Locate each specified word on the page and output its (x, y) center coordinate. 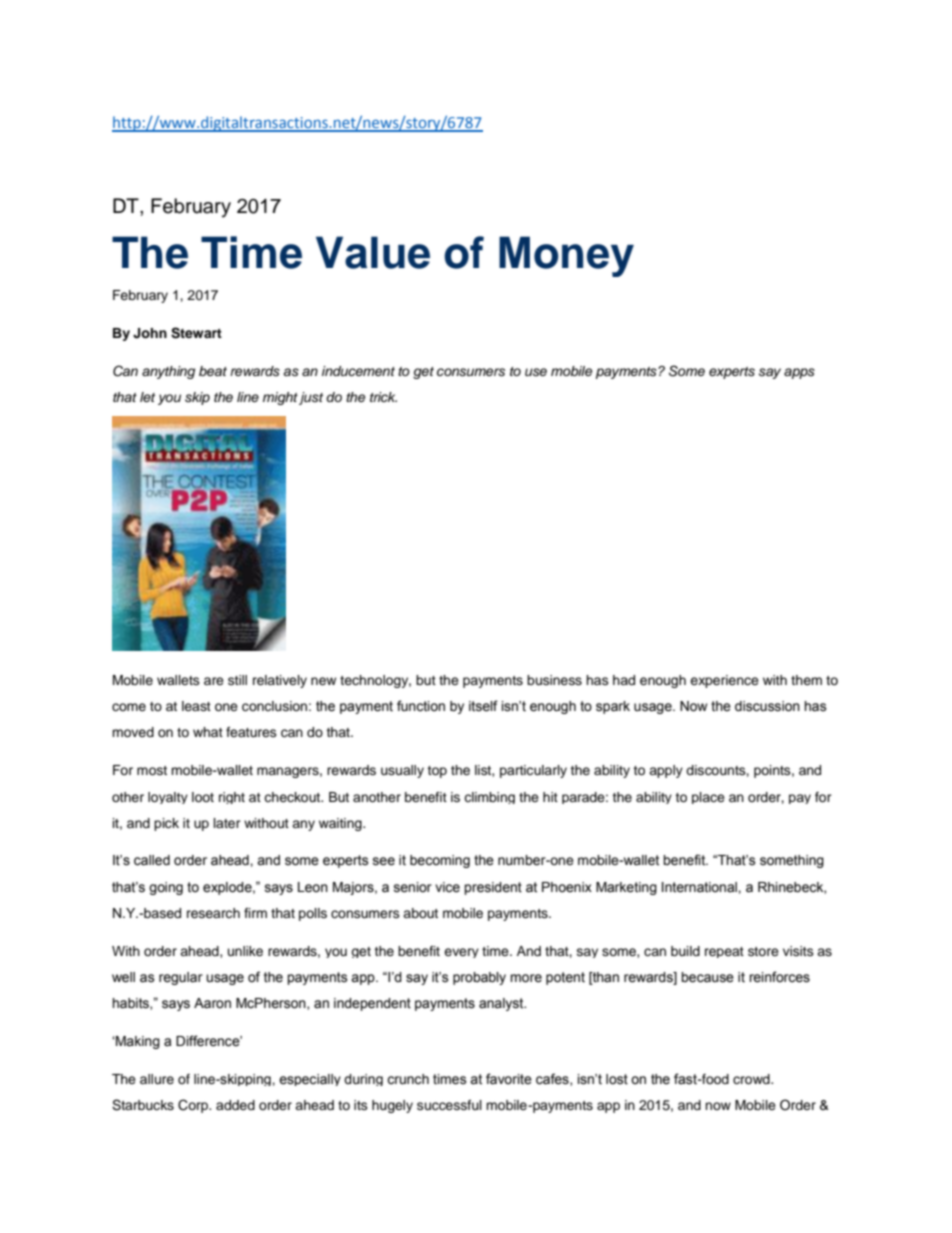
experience (724, 681)
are (214, 681)
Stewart (196, 333)
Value (373, 252)
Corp (194, 1106)
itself (483, 706)
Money (566, 256)
